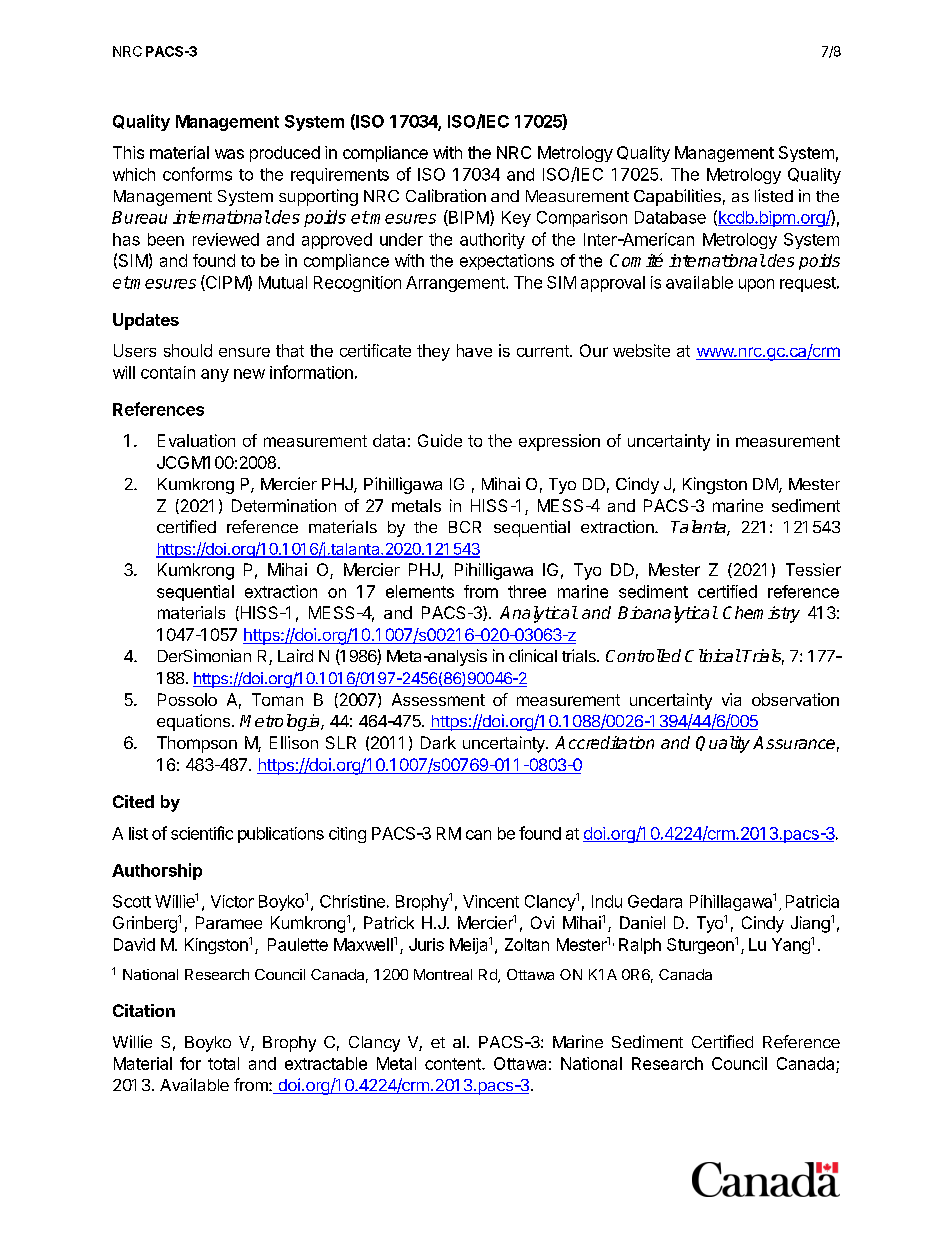  Describe the element at coordinates (446, 195) in the page. I see `Calibration` at that location.
